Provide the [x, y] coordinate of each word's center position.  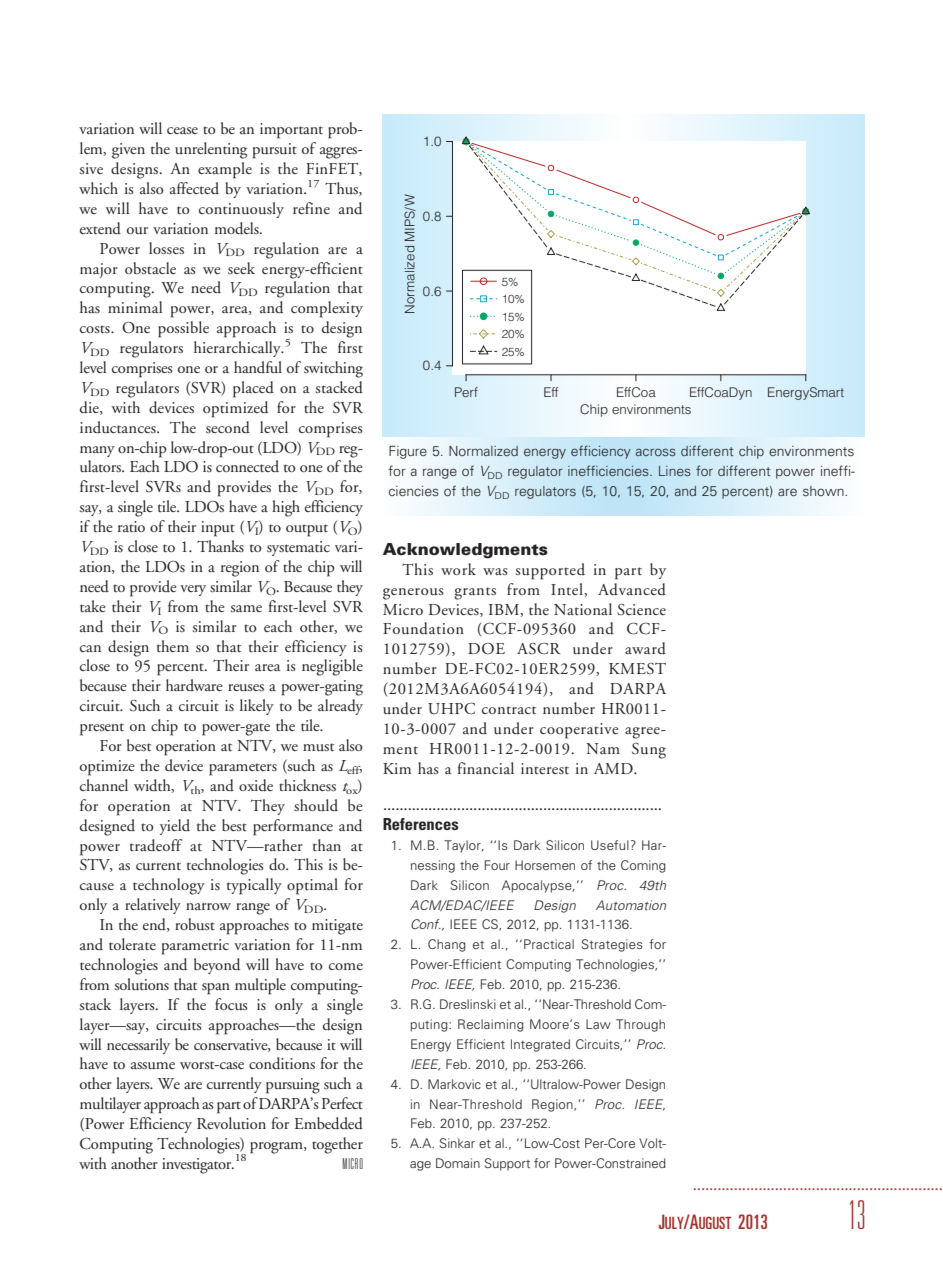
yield [175, 827]
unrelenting [211, 150]
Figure [408, 452]
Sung [649, 751]
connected [247, 466]
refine [311, 208]
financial [485, 768]
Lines [675, 471]
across [656, 452]
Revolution [231, 1123]
